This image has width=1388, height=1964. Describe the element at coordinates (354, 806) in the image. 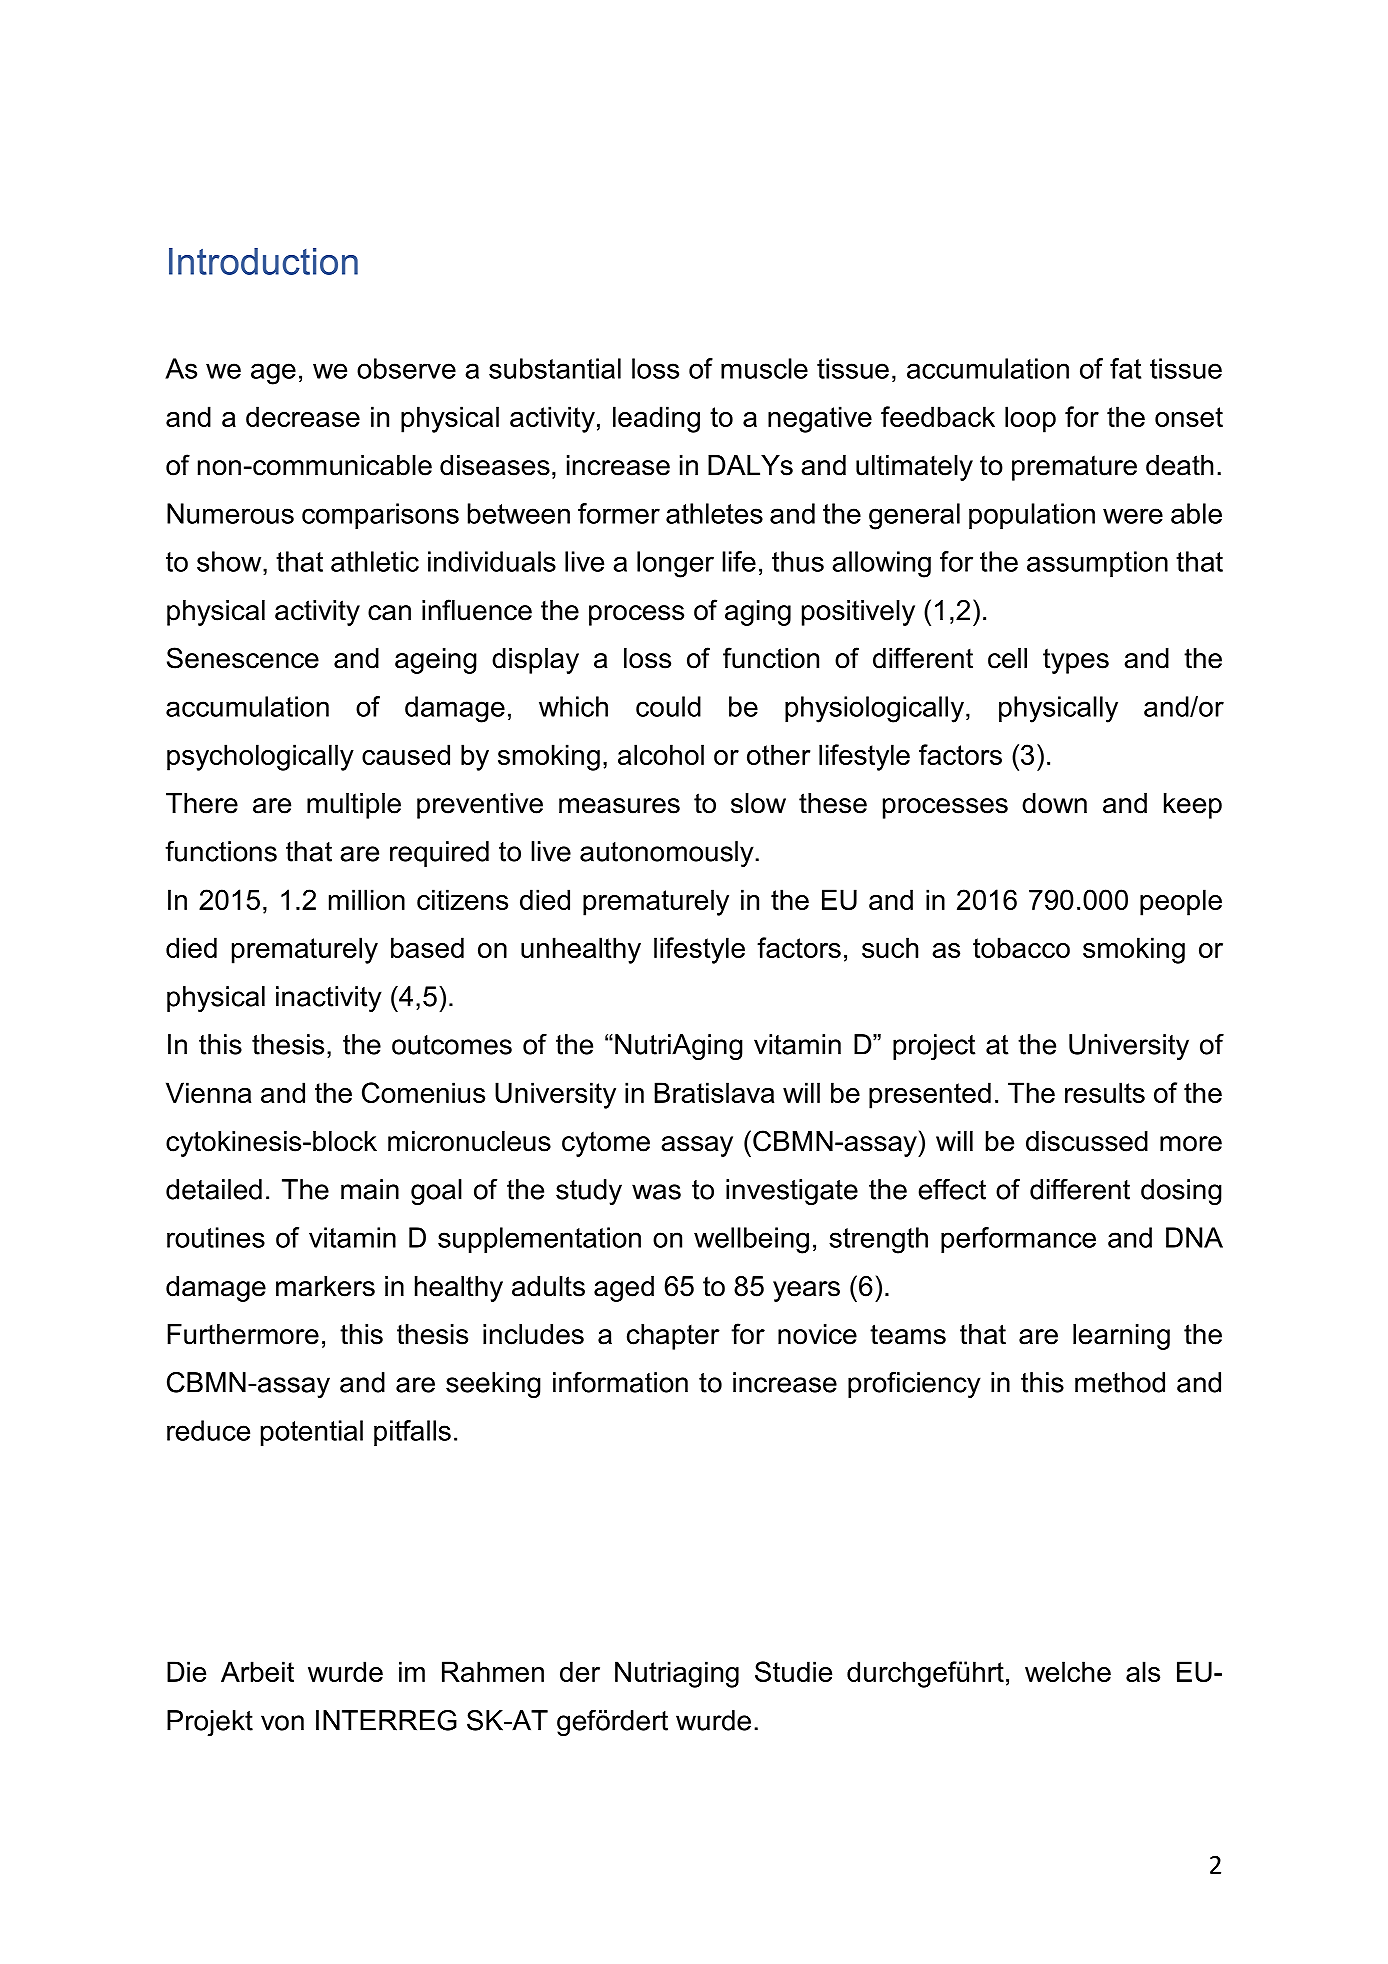

I see `multiple` at that location.
